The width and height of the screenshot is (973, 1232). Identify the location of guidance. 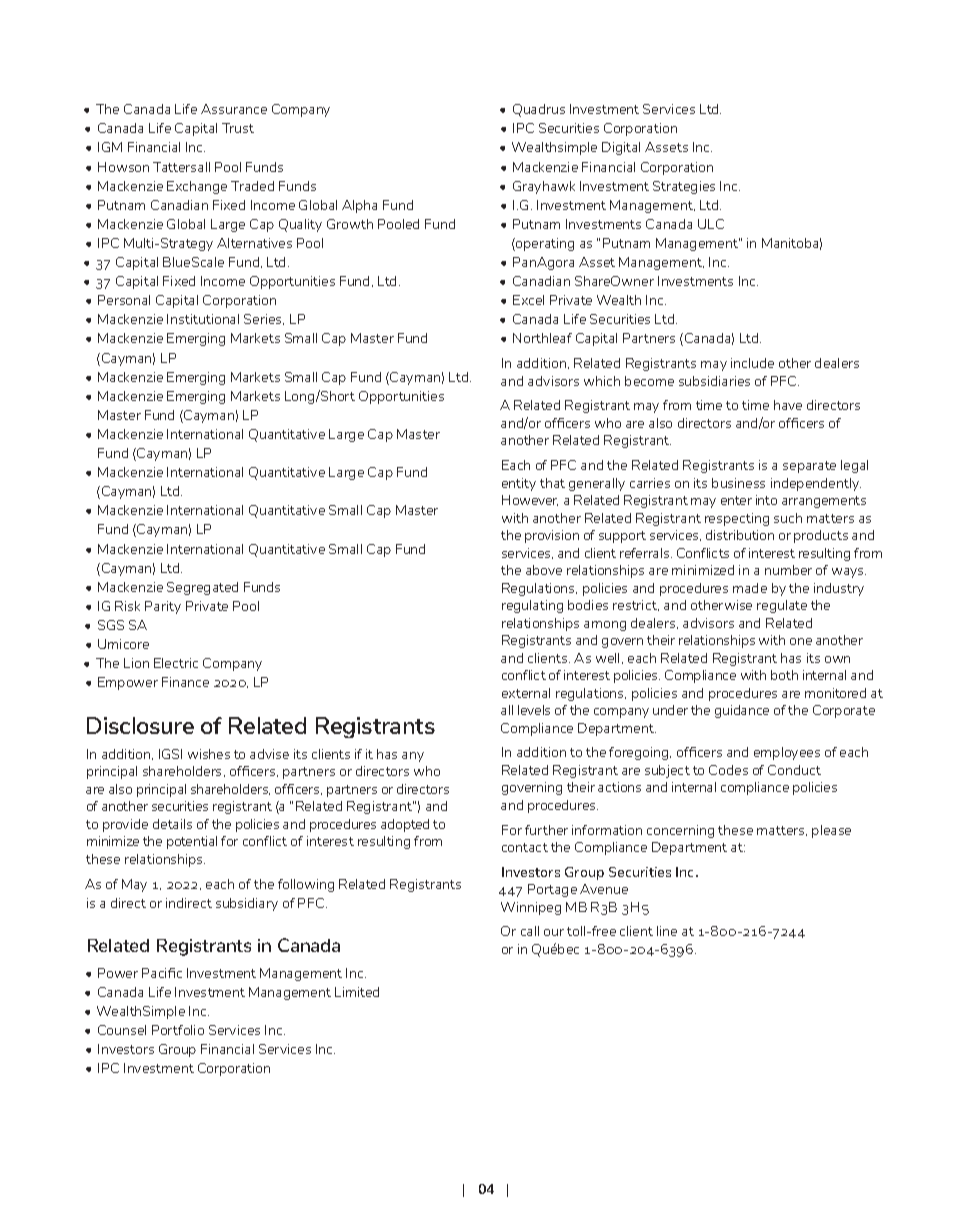
(742, 711).
